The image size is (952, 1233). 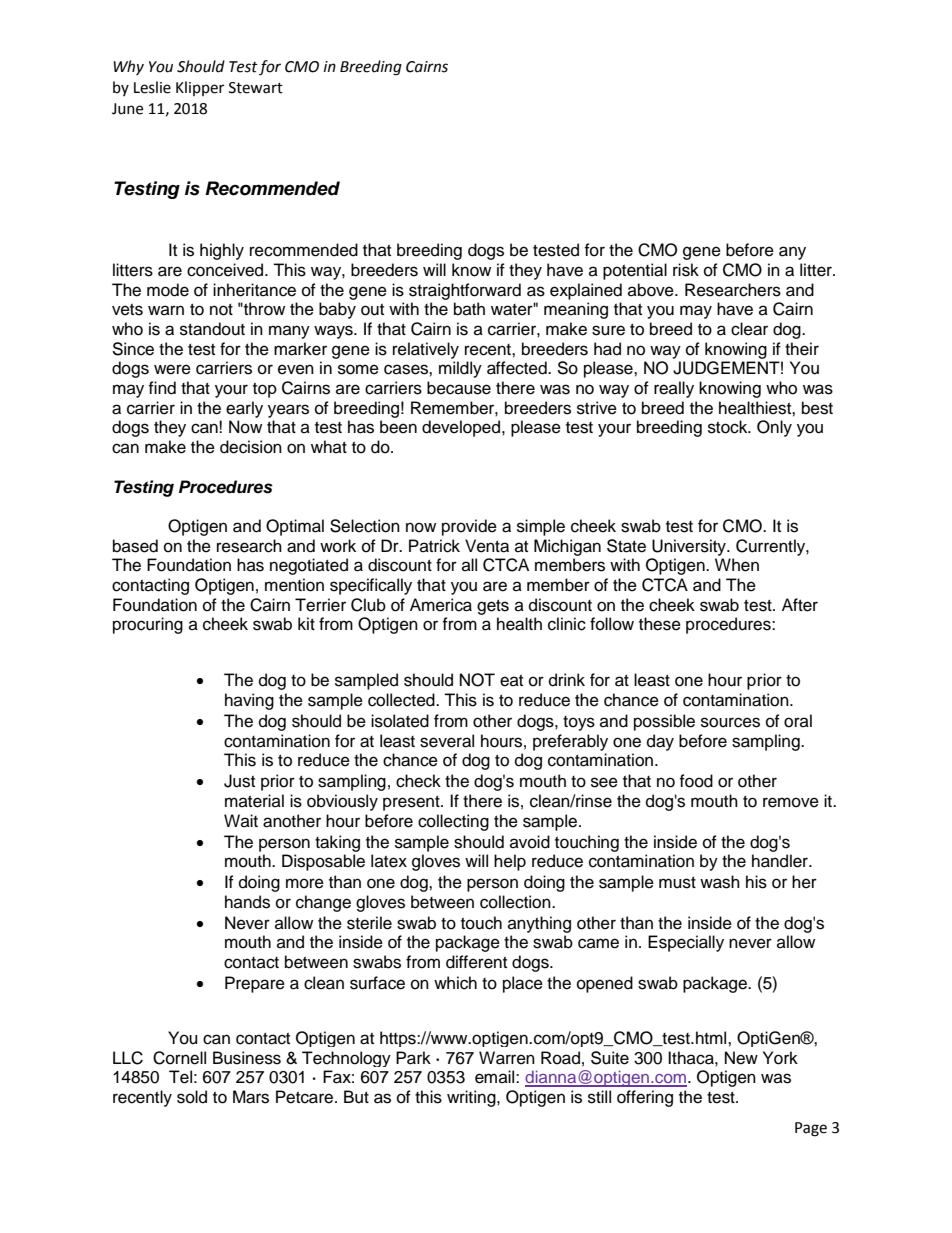 What do you see at coordinates (696, 781) in the image?
I see `food` at bounding box center [696, 781].
